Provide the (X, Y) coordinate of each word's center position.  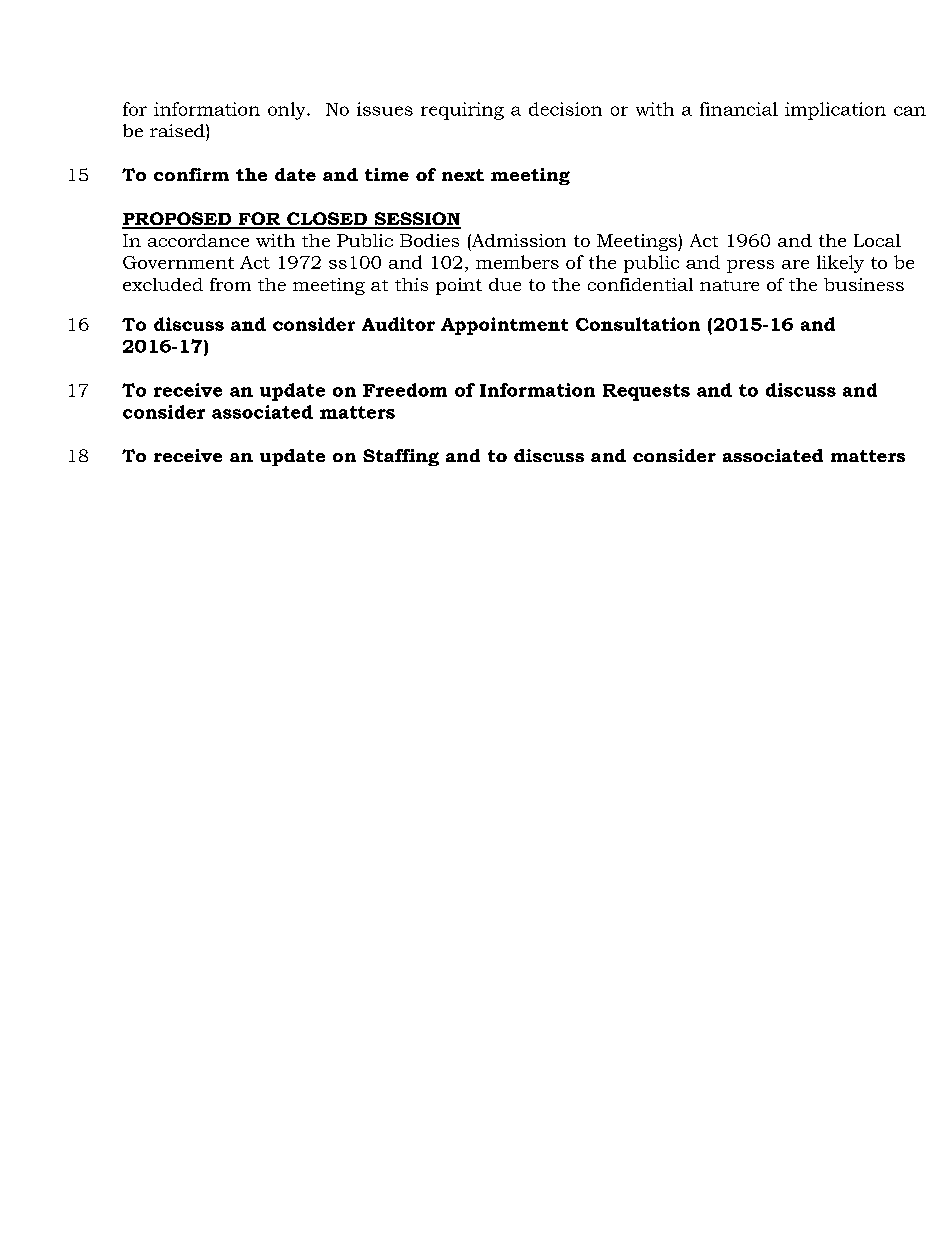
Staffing (401, 457)
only (288, 111)
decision (565, 109)
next (463, 175)
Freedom (405, 390)
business (864, 284)
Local (877, 240)
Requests (646, 392)
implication (835, 111)
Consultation (638, 324)
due (505, 284)
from (230, 284)
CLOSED (327, 220)
